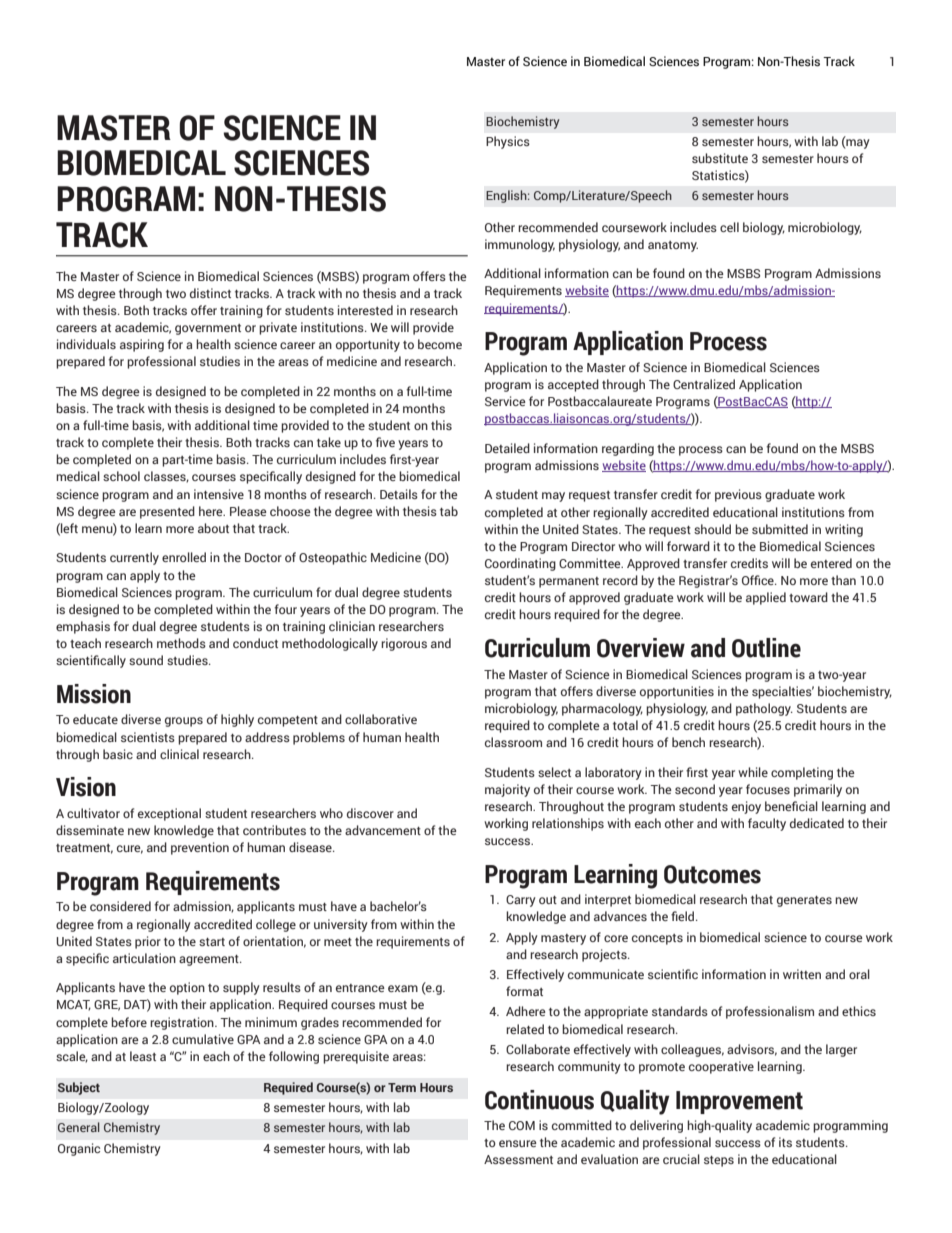 The width and height of the document is (952, 1233). Describe the element at coordinates (508, 142) in the document. I see `Physics` at that location.
